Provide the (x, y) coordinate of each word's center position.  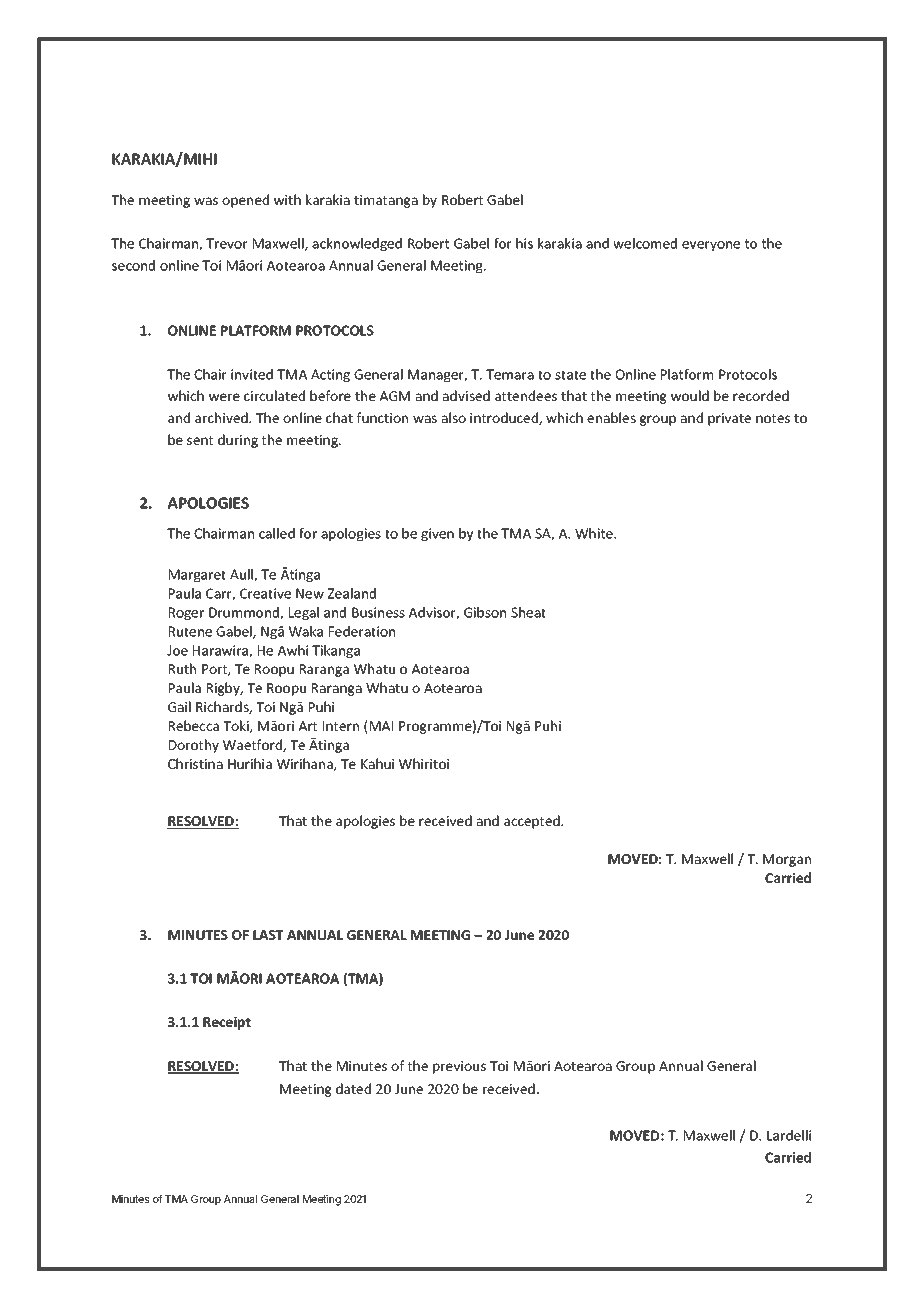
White (595, 533)
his (524, 243)
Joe (177, 650)
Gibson (485, 612)
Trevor (227, 243)
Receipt (227, 1023)
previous (459, 1067)
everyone (711, 246)
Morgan (787, 860)
